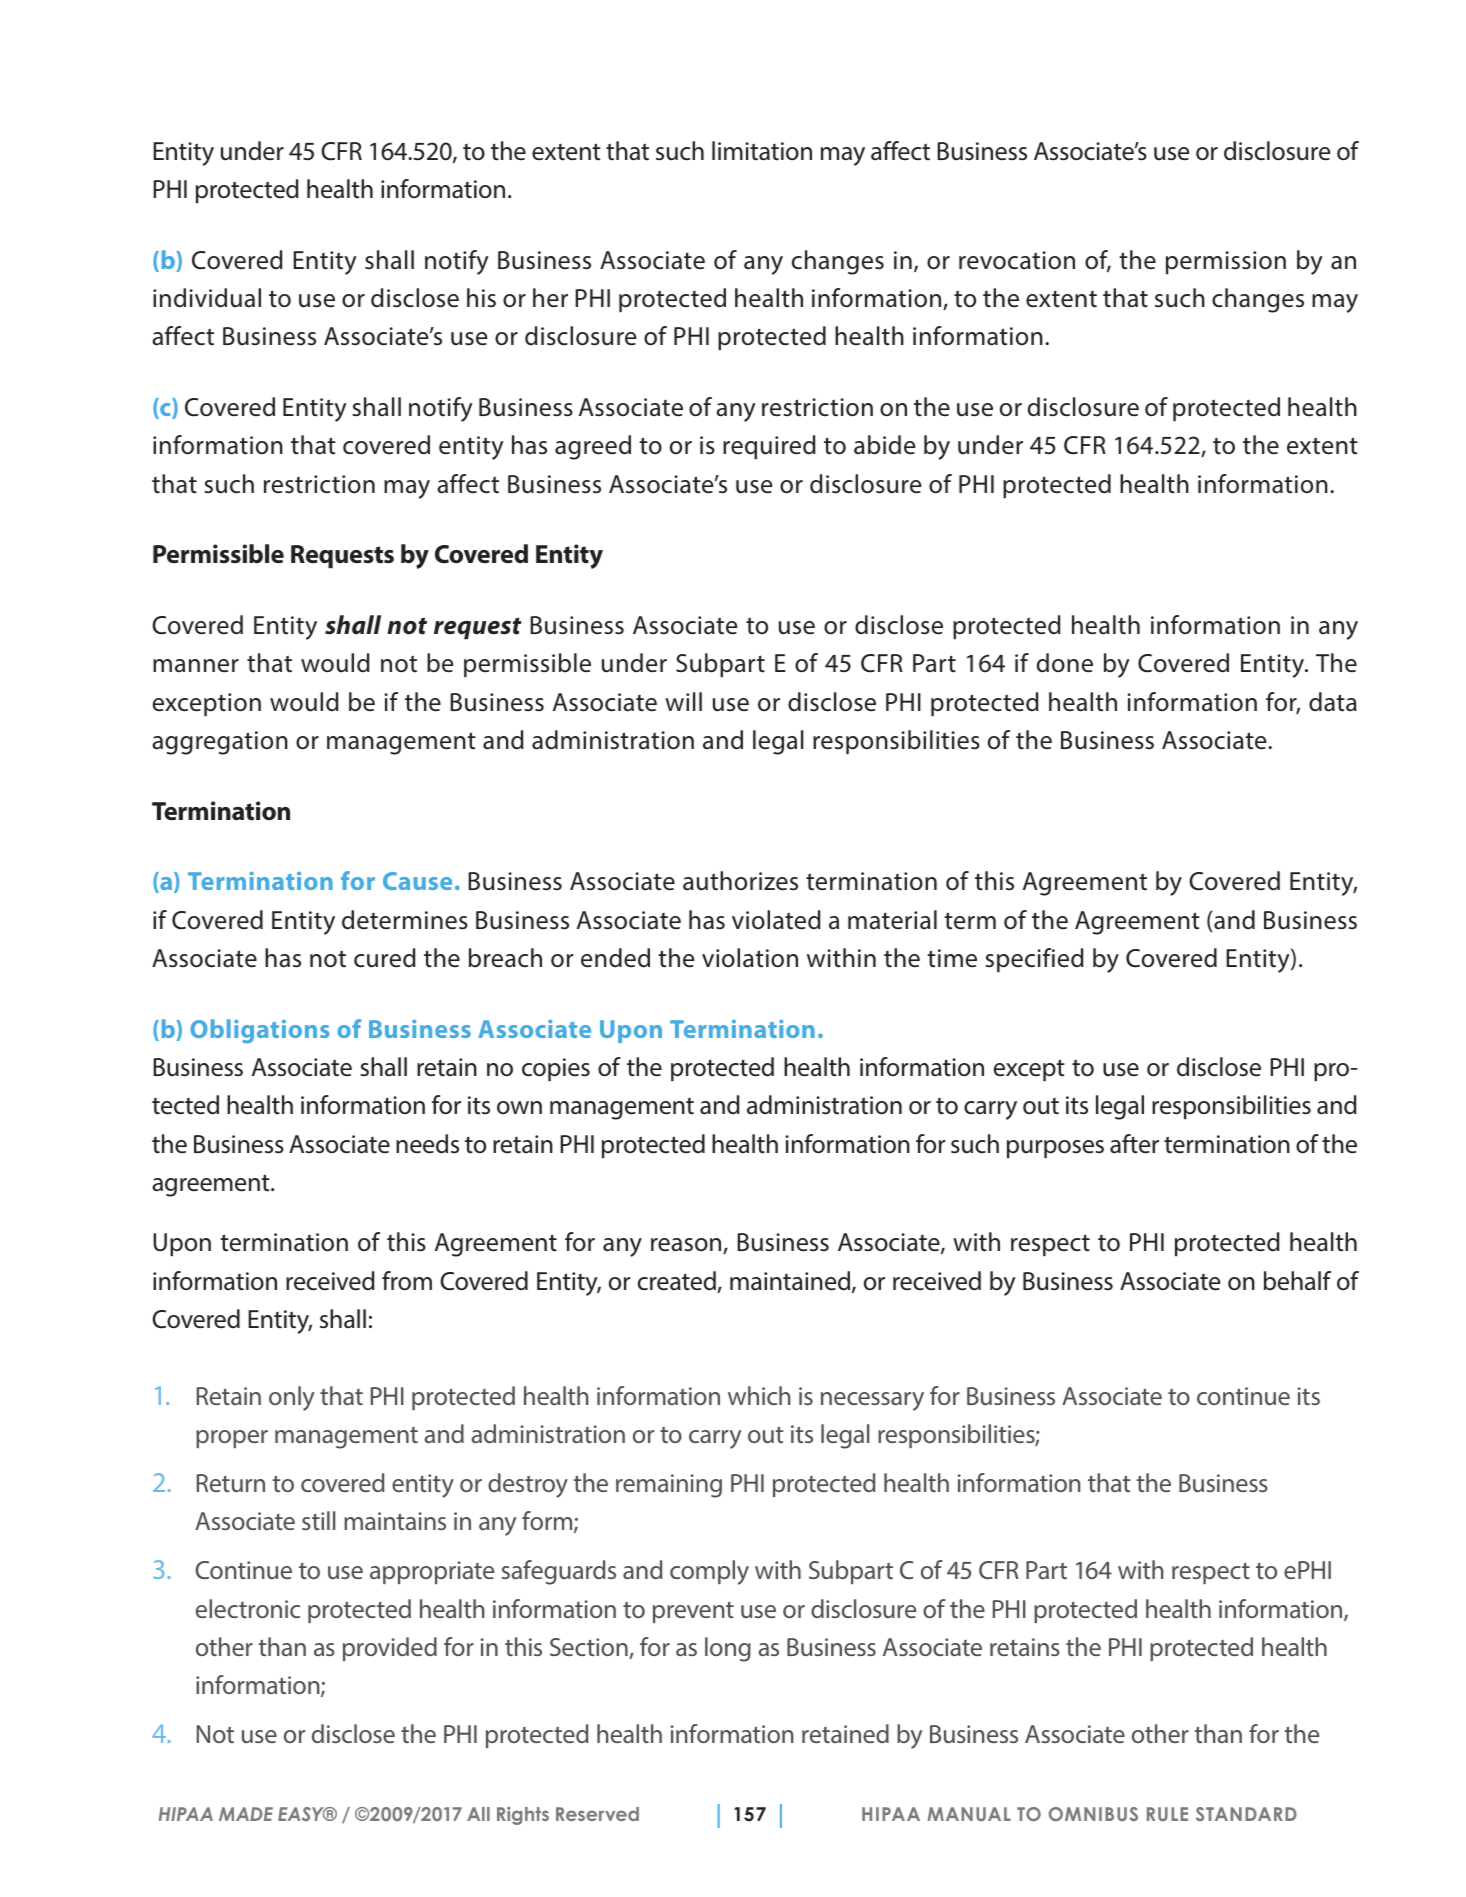 The width and height of the page is (1466, 1897). What do you see at coordinates (291, 1398) in the page?
I see `only` at bounding box center [291, 1398].
